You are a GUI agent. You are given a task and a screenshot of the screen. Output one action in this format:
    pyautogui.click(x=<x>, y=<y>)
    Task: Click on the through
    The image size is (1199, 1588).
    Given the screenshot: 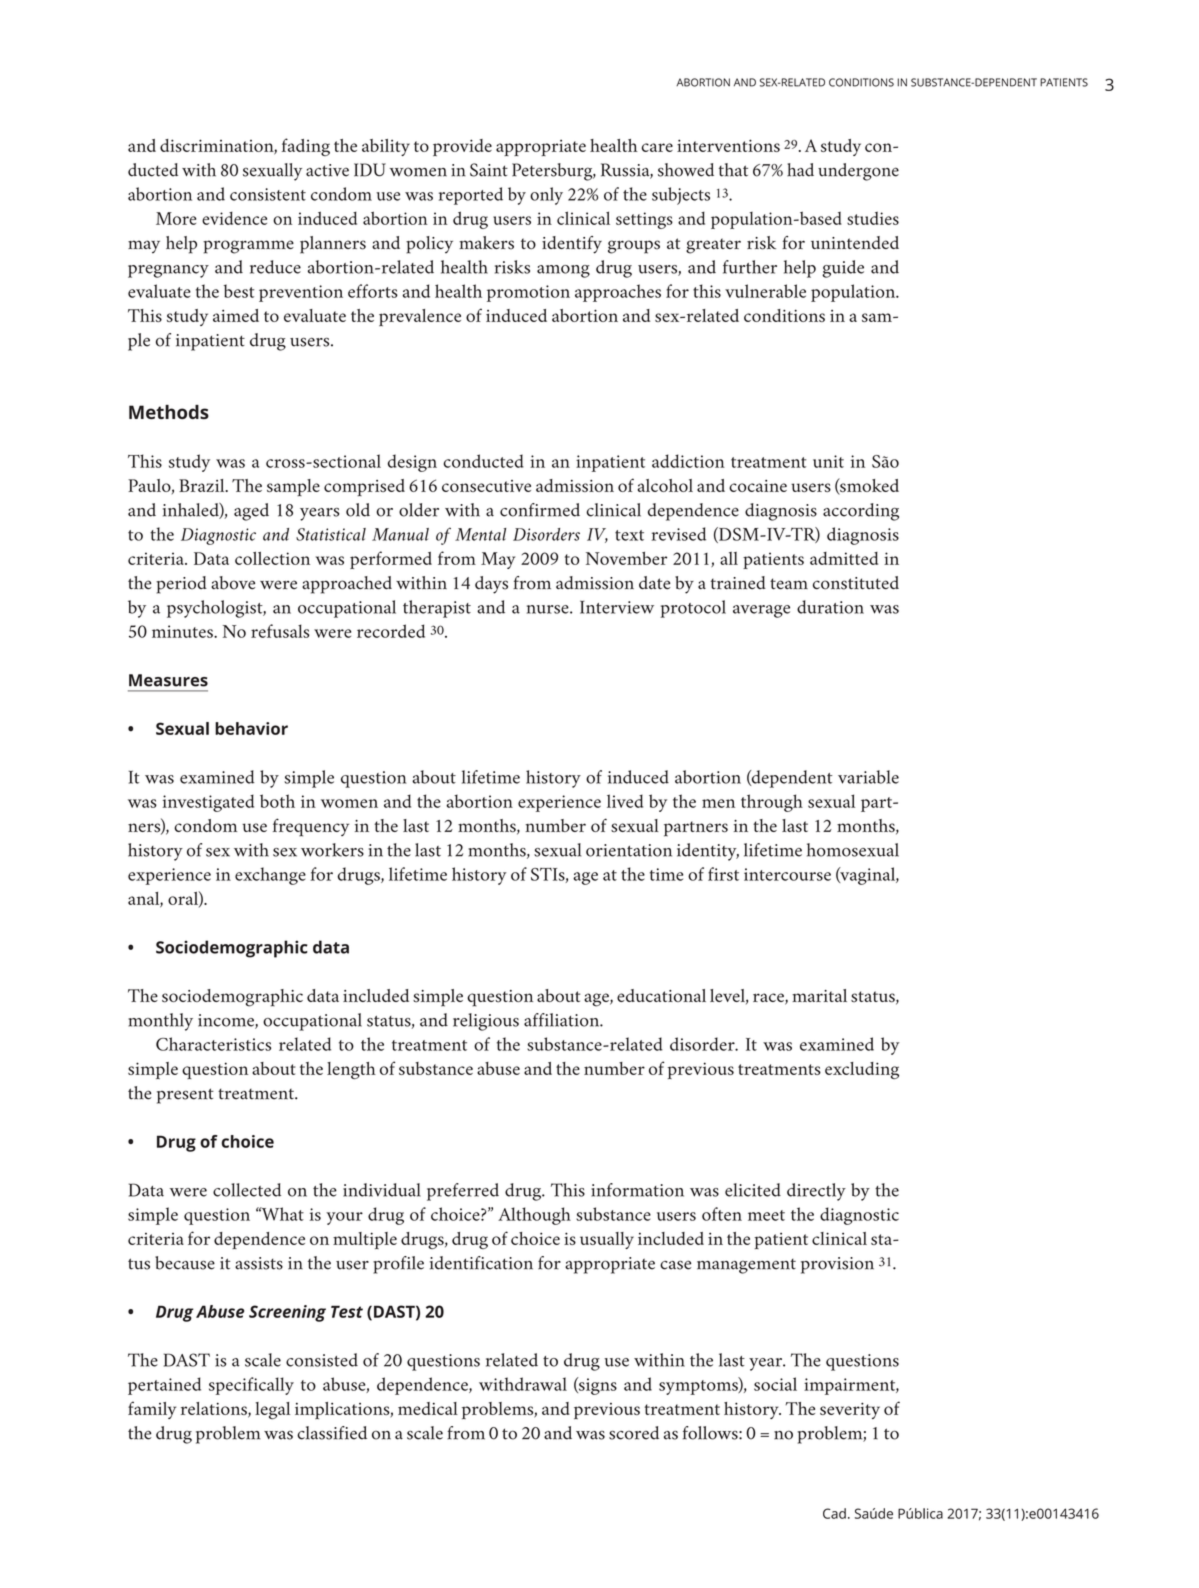 What is the action you would take?
    pyautogui.click(x=772, y=803)
